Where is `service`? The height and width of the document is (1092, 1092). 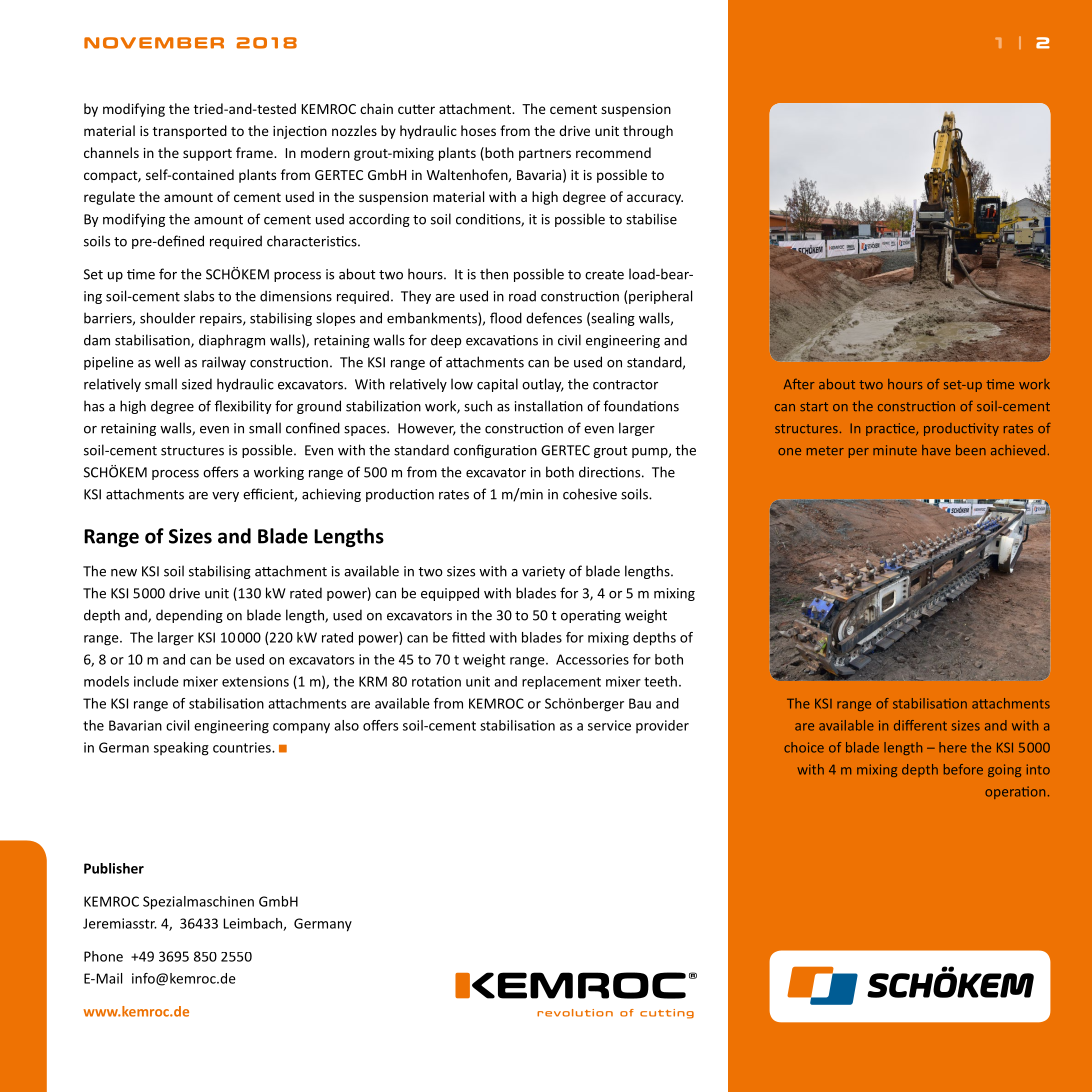 service is located at coordinates (609, 725).
